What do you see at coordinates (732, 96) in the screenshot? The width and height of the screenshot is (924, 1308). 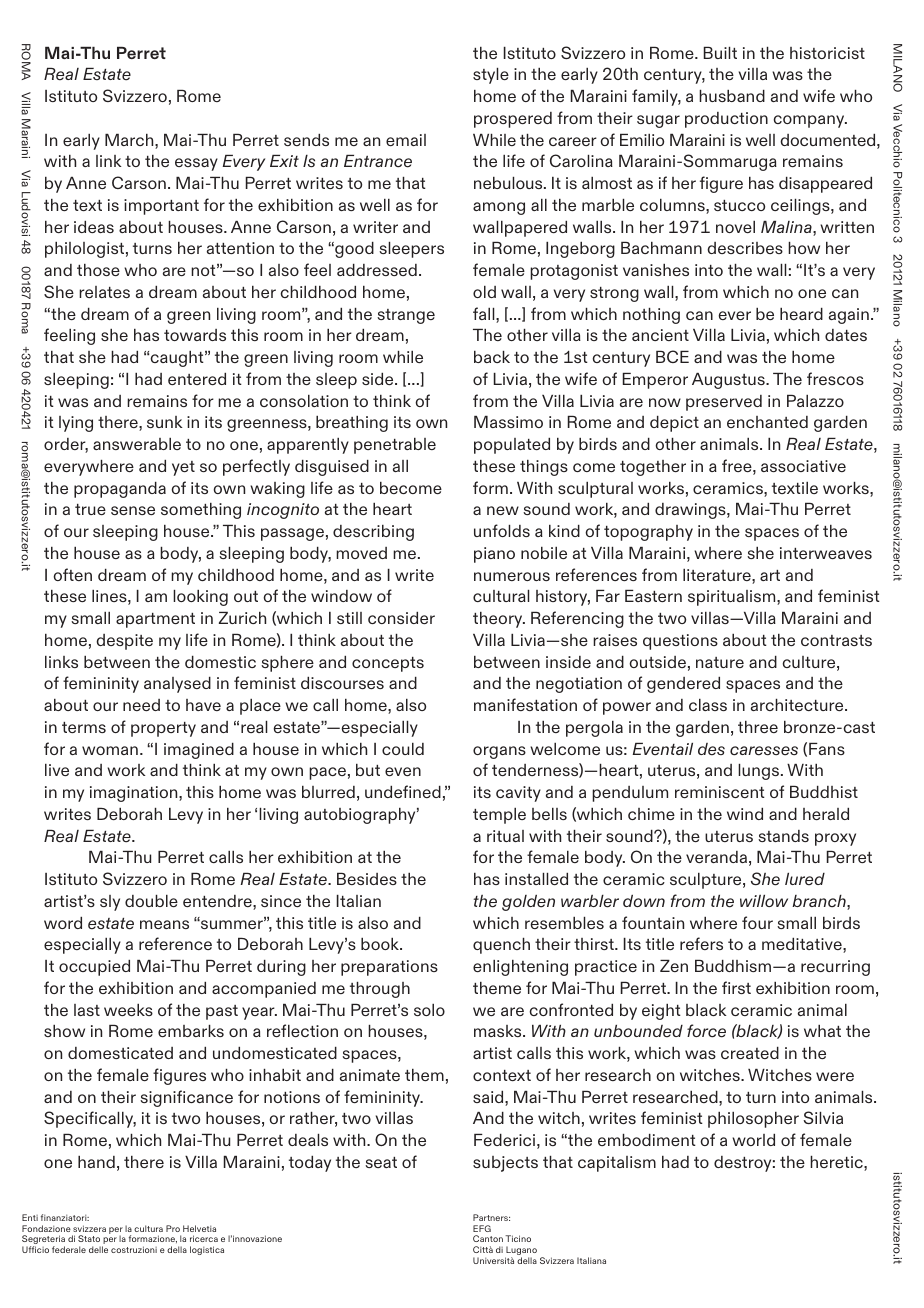 I see `husband` at bounding box center [732, 96].
